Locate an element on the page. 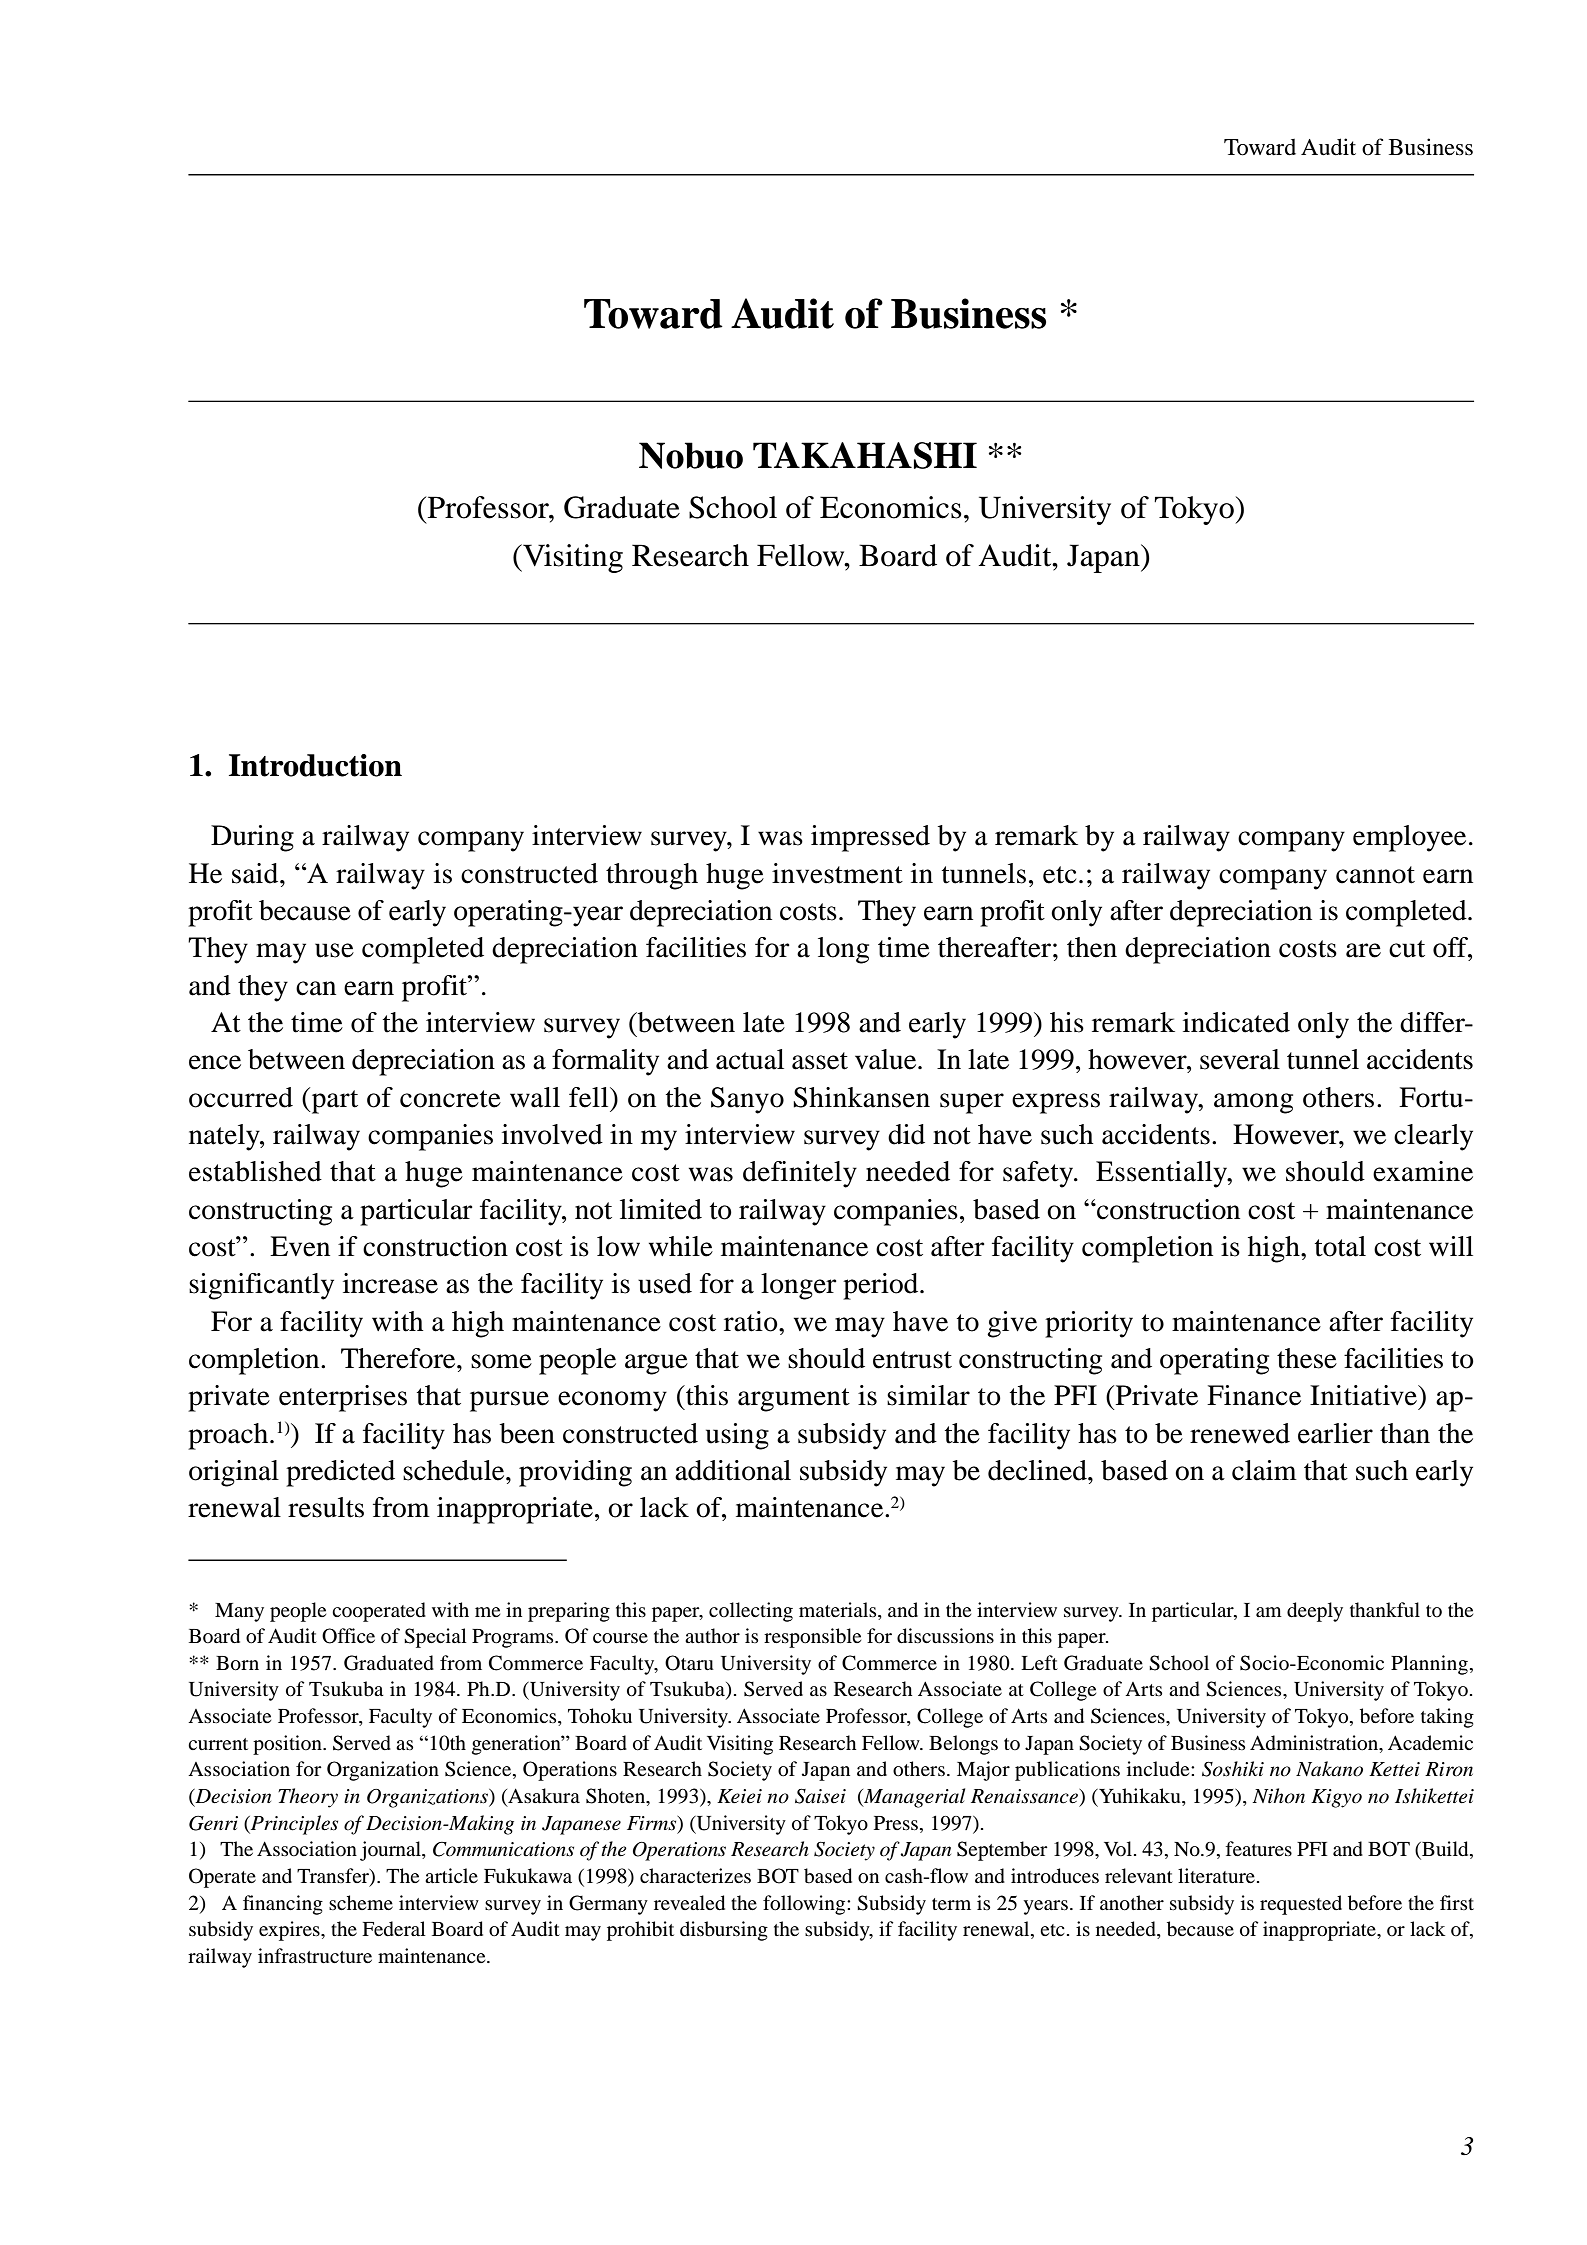  definitely is located at coordinates (800, 1174).
